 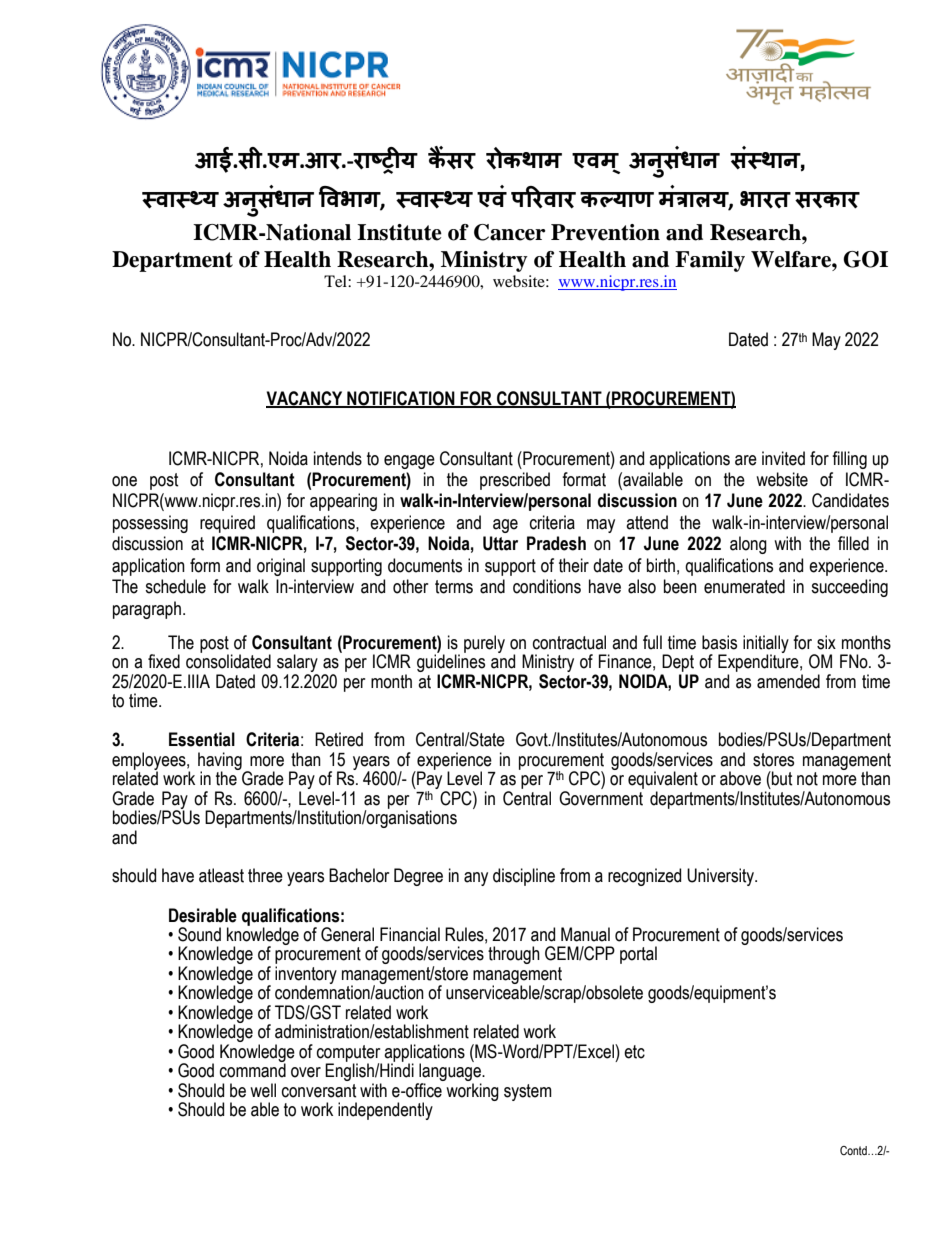 I want to click on along, so click(x=748, y=545).
